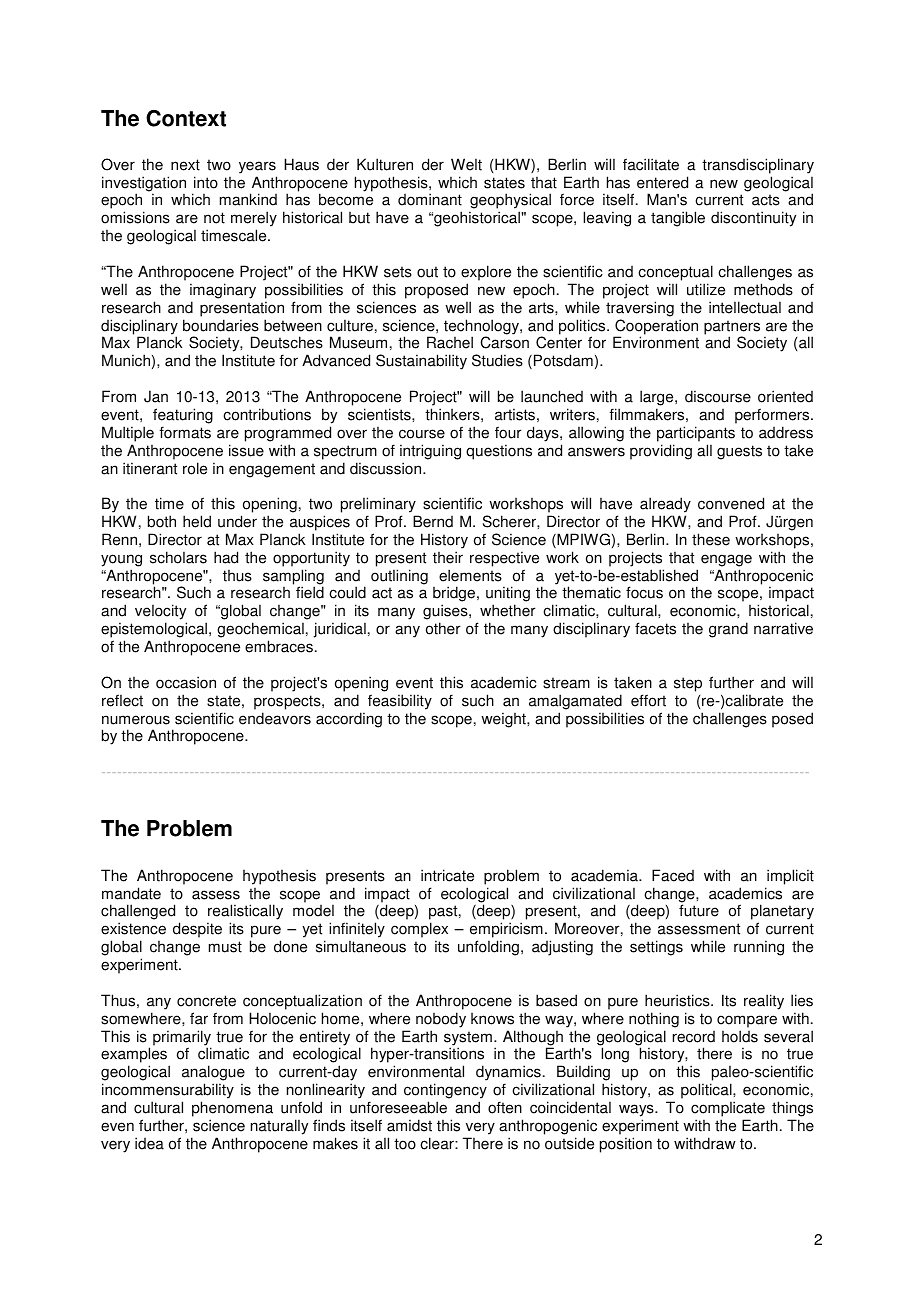 The image size is (924, 1308). What do you see at coordinates (443, 628) in the screenshot?
I see `other` at bounding box center [443, 628].
